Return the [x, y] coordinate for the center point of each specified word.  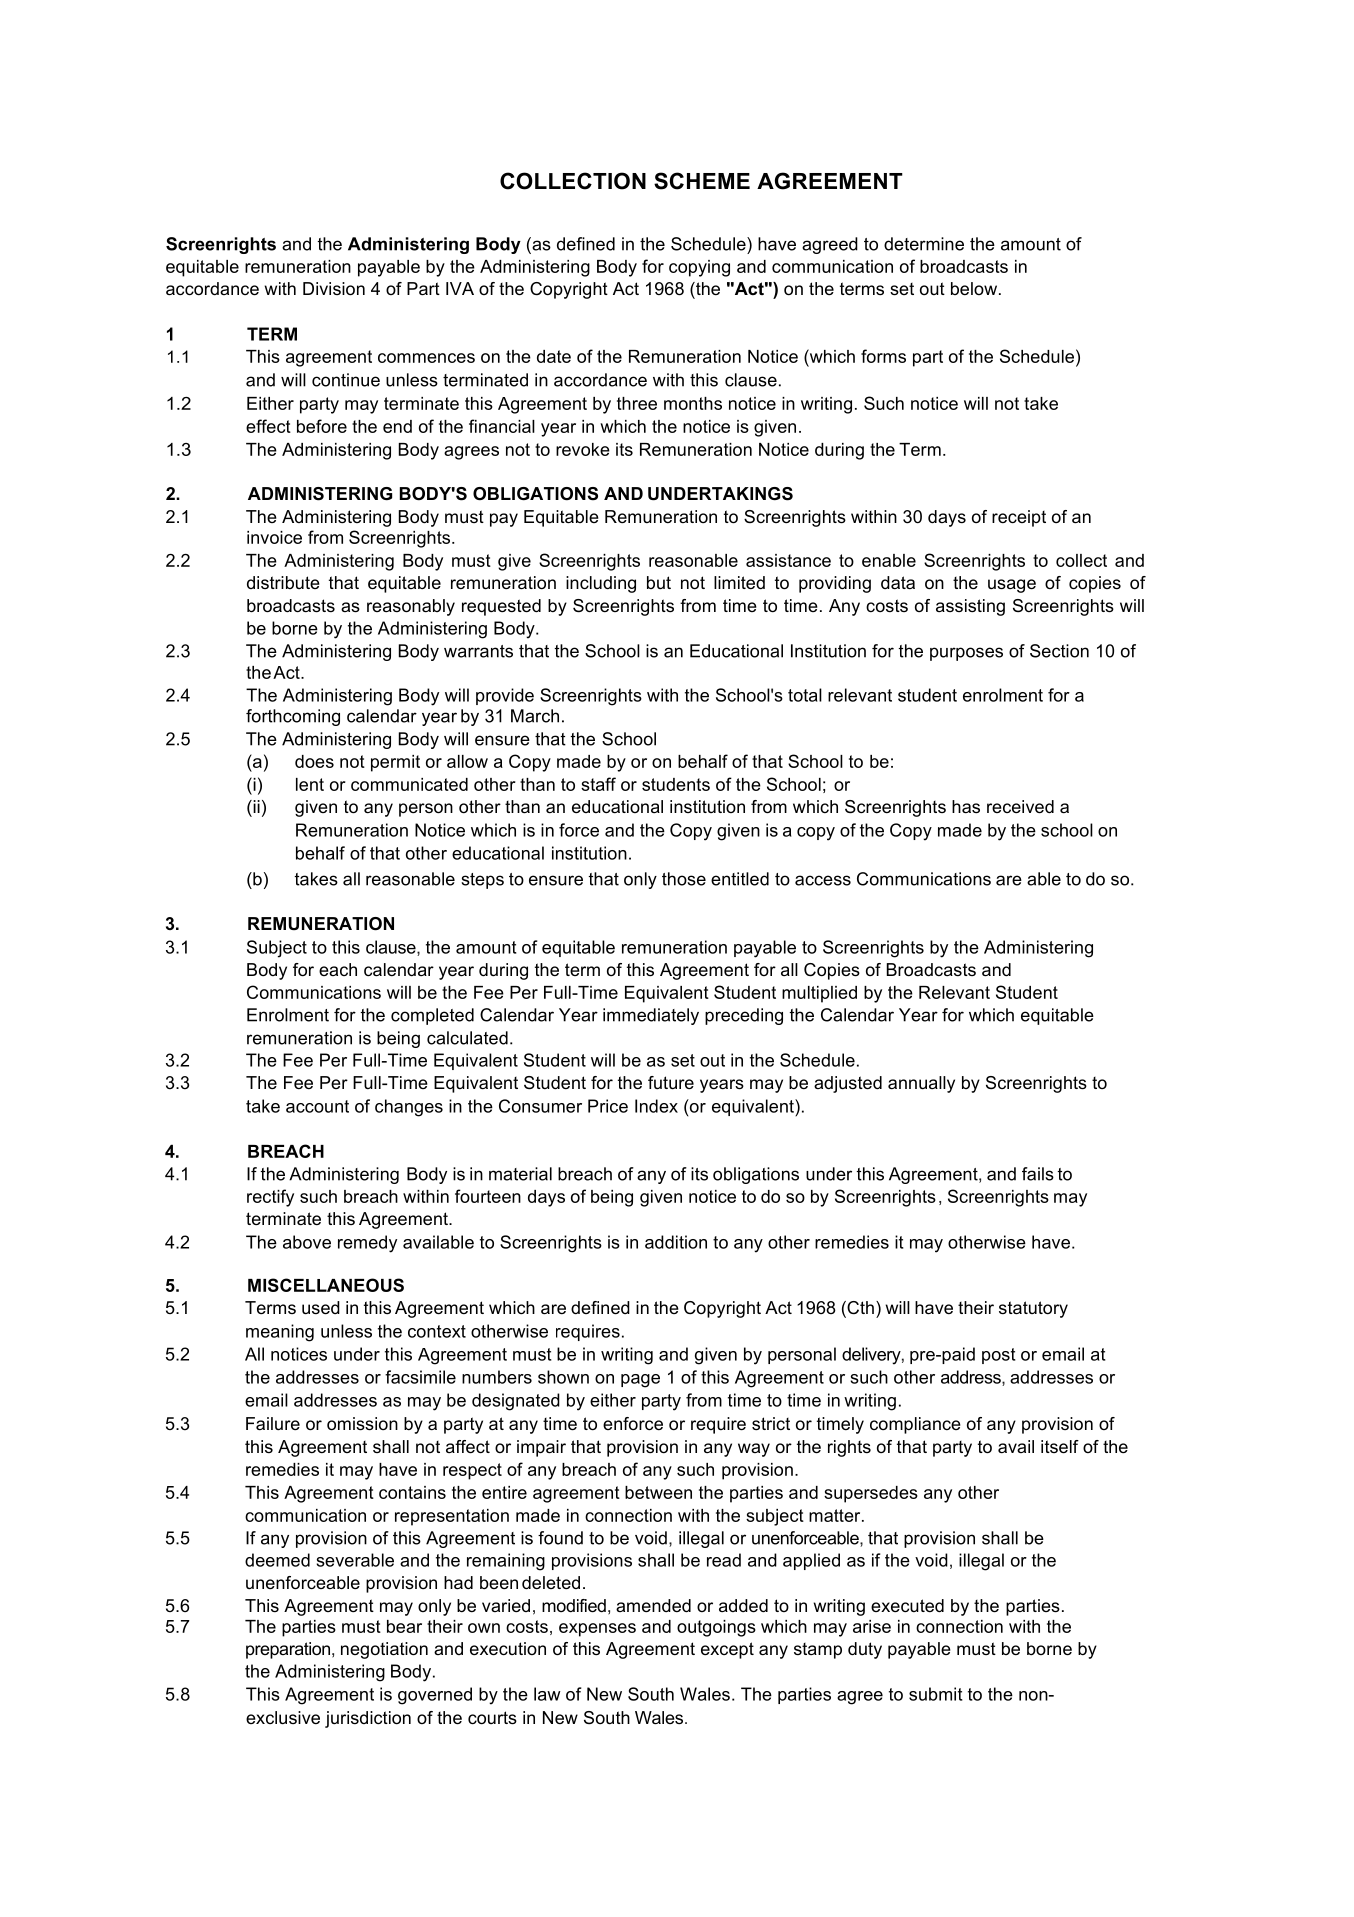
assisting [970, 607]
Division [334, 289]
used [321, 1308]
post [999, 1356]
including [601, 584]
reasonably [411, 607]
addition [676, 1242]
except [727, 1650]
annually [921, 1084]
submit [936, 1694]
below [974, 288]
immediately [651, 1016]
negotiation [384, 1650]
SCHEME [702, 181]
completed [432, 1016]
